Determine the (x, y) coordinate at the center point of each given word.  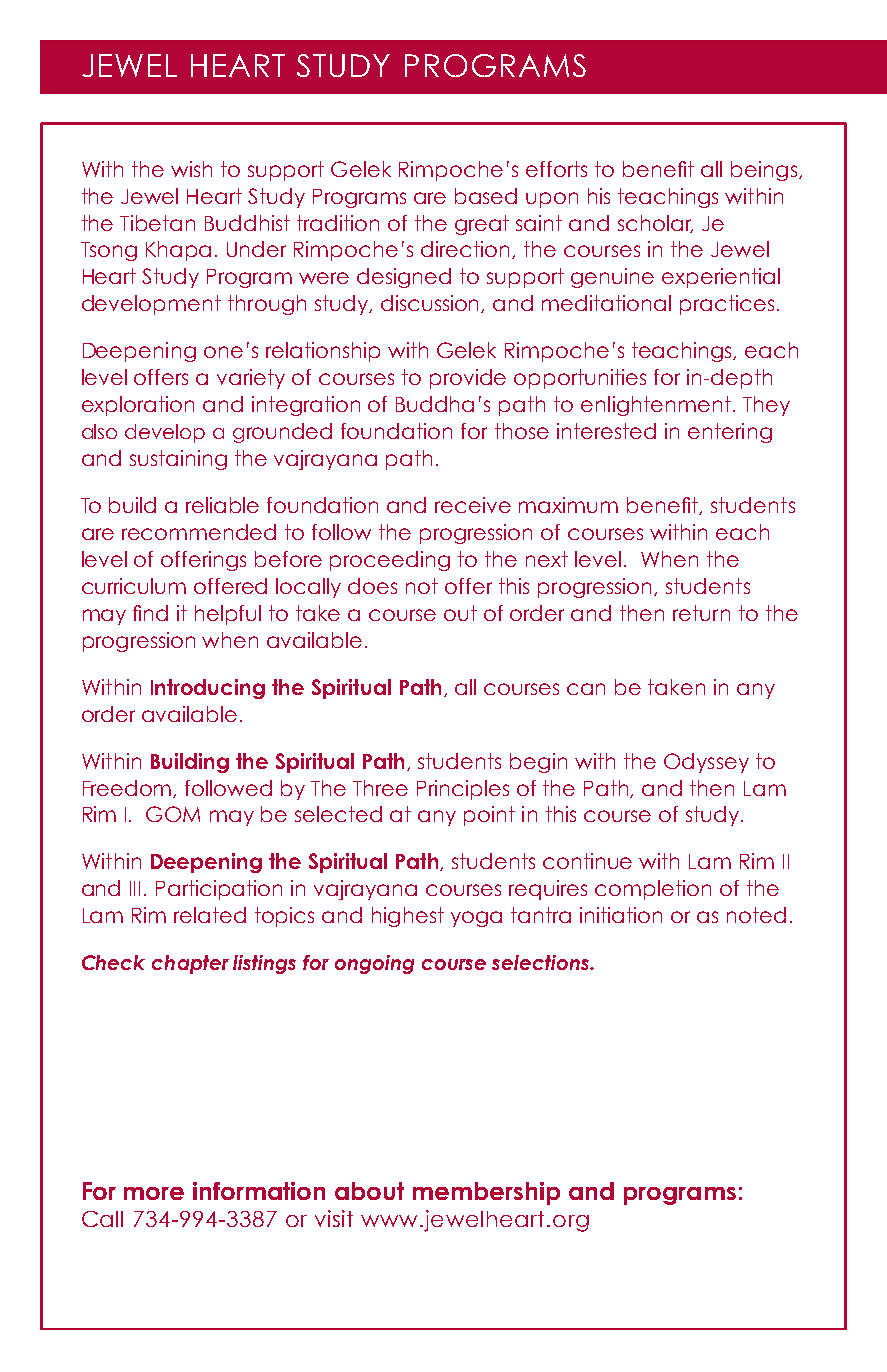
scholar (655, 224)
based (486, 196)
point (489, 816)
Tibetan (157, 223)
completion (653, 890)
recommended (199, 532)
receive (473, 505)
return (701, 613)
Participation (219, 890)
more (154, 1193)
